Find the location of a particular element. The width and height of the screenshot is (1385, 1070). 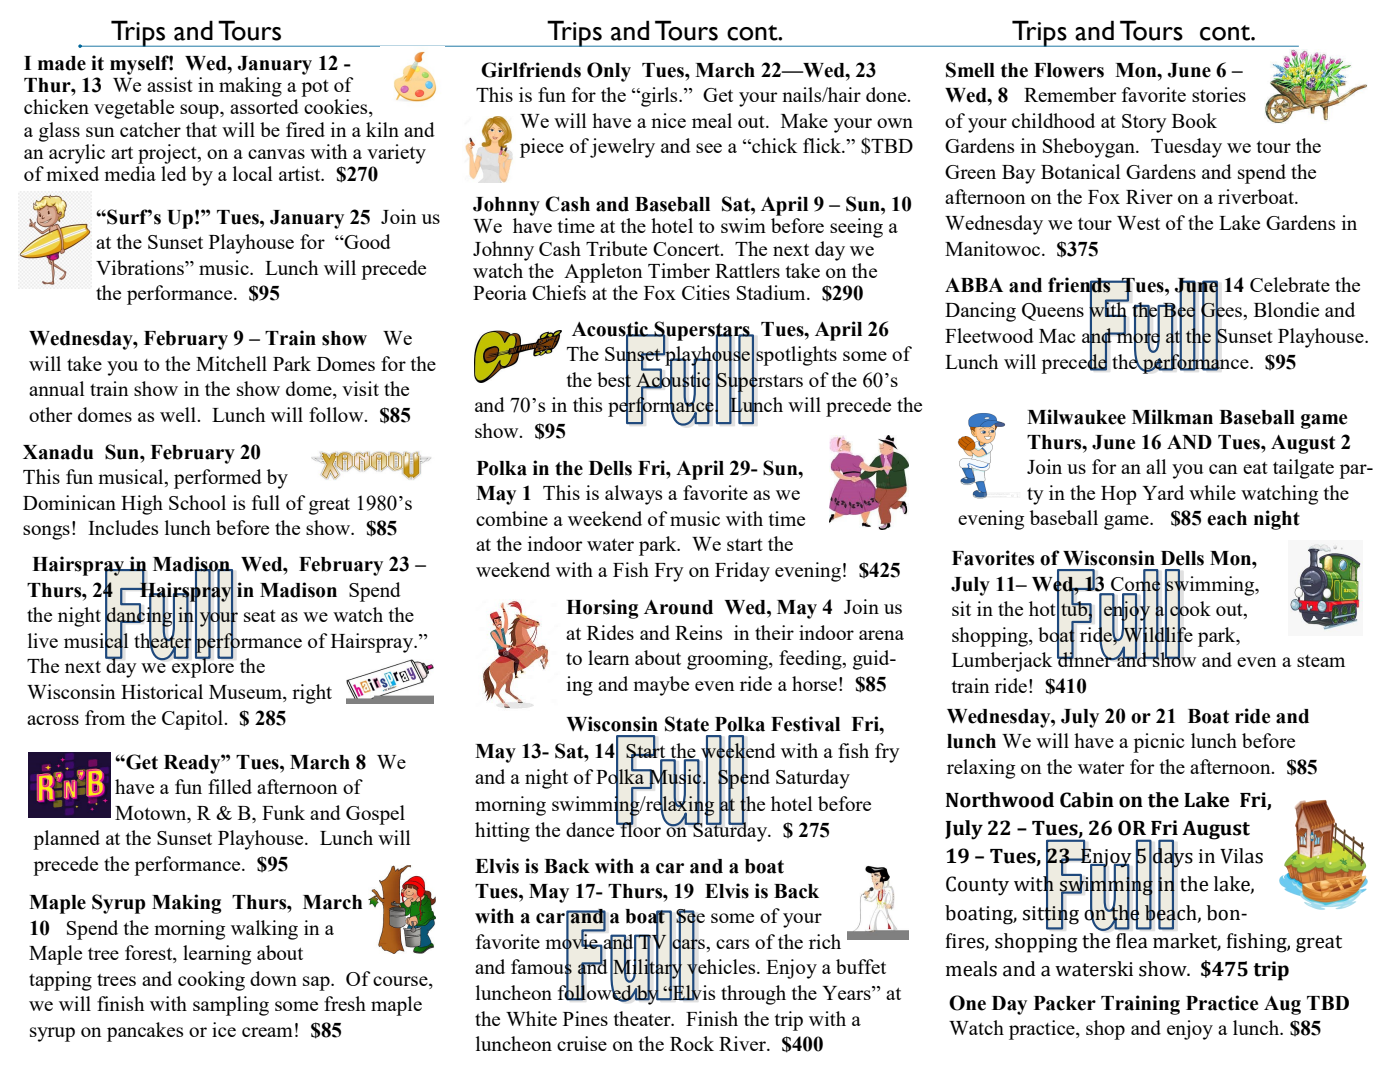

girls is located at coordinates (659, 97).
